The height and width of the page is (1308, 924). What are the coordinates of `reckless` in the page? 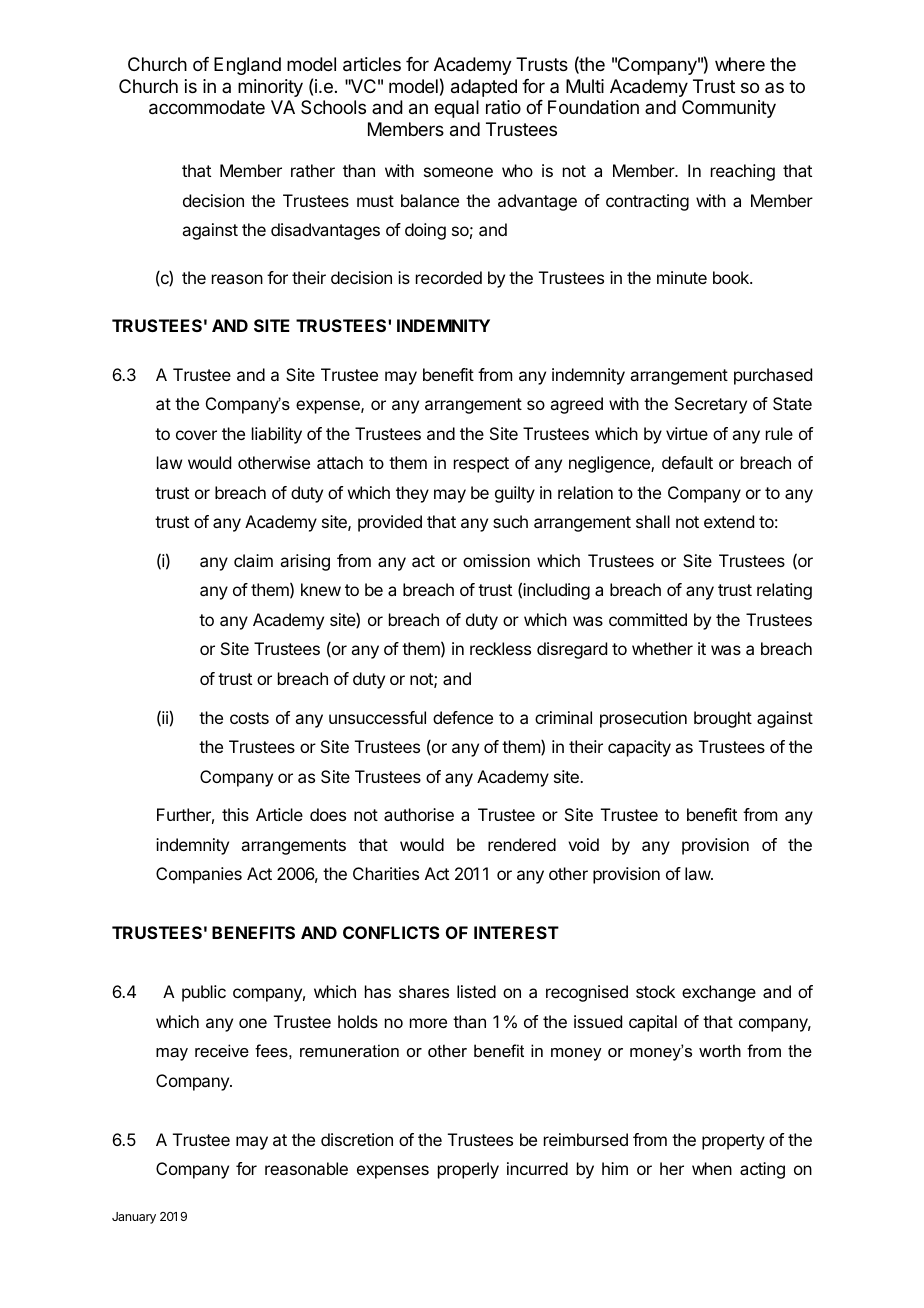 It's located at (500, 648).
